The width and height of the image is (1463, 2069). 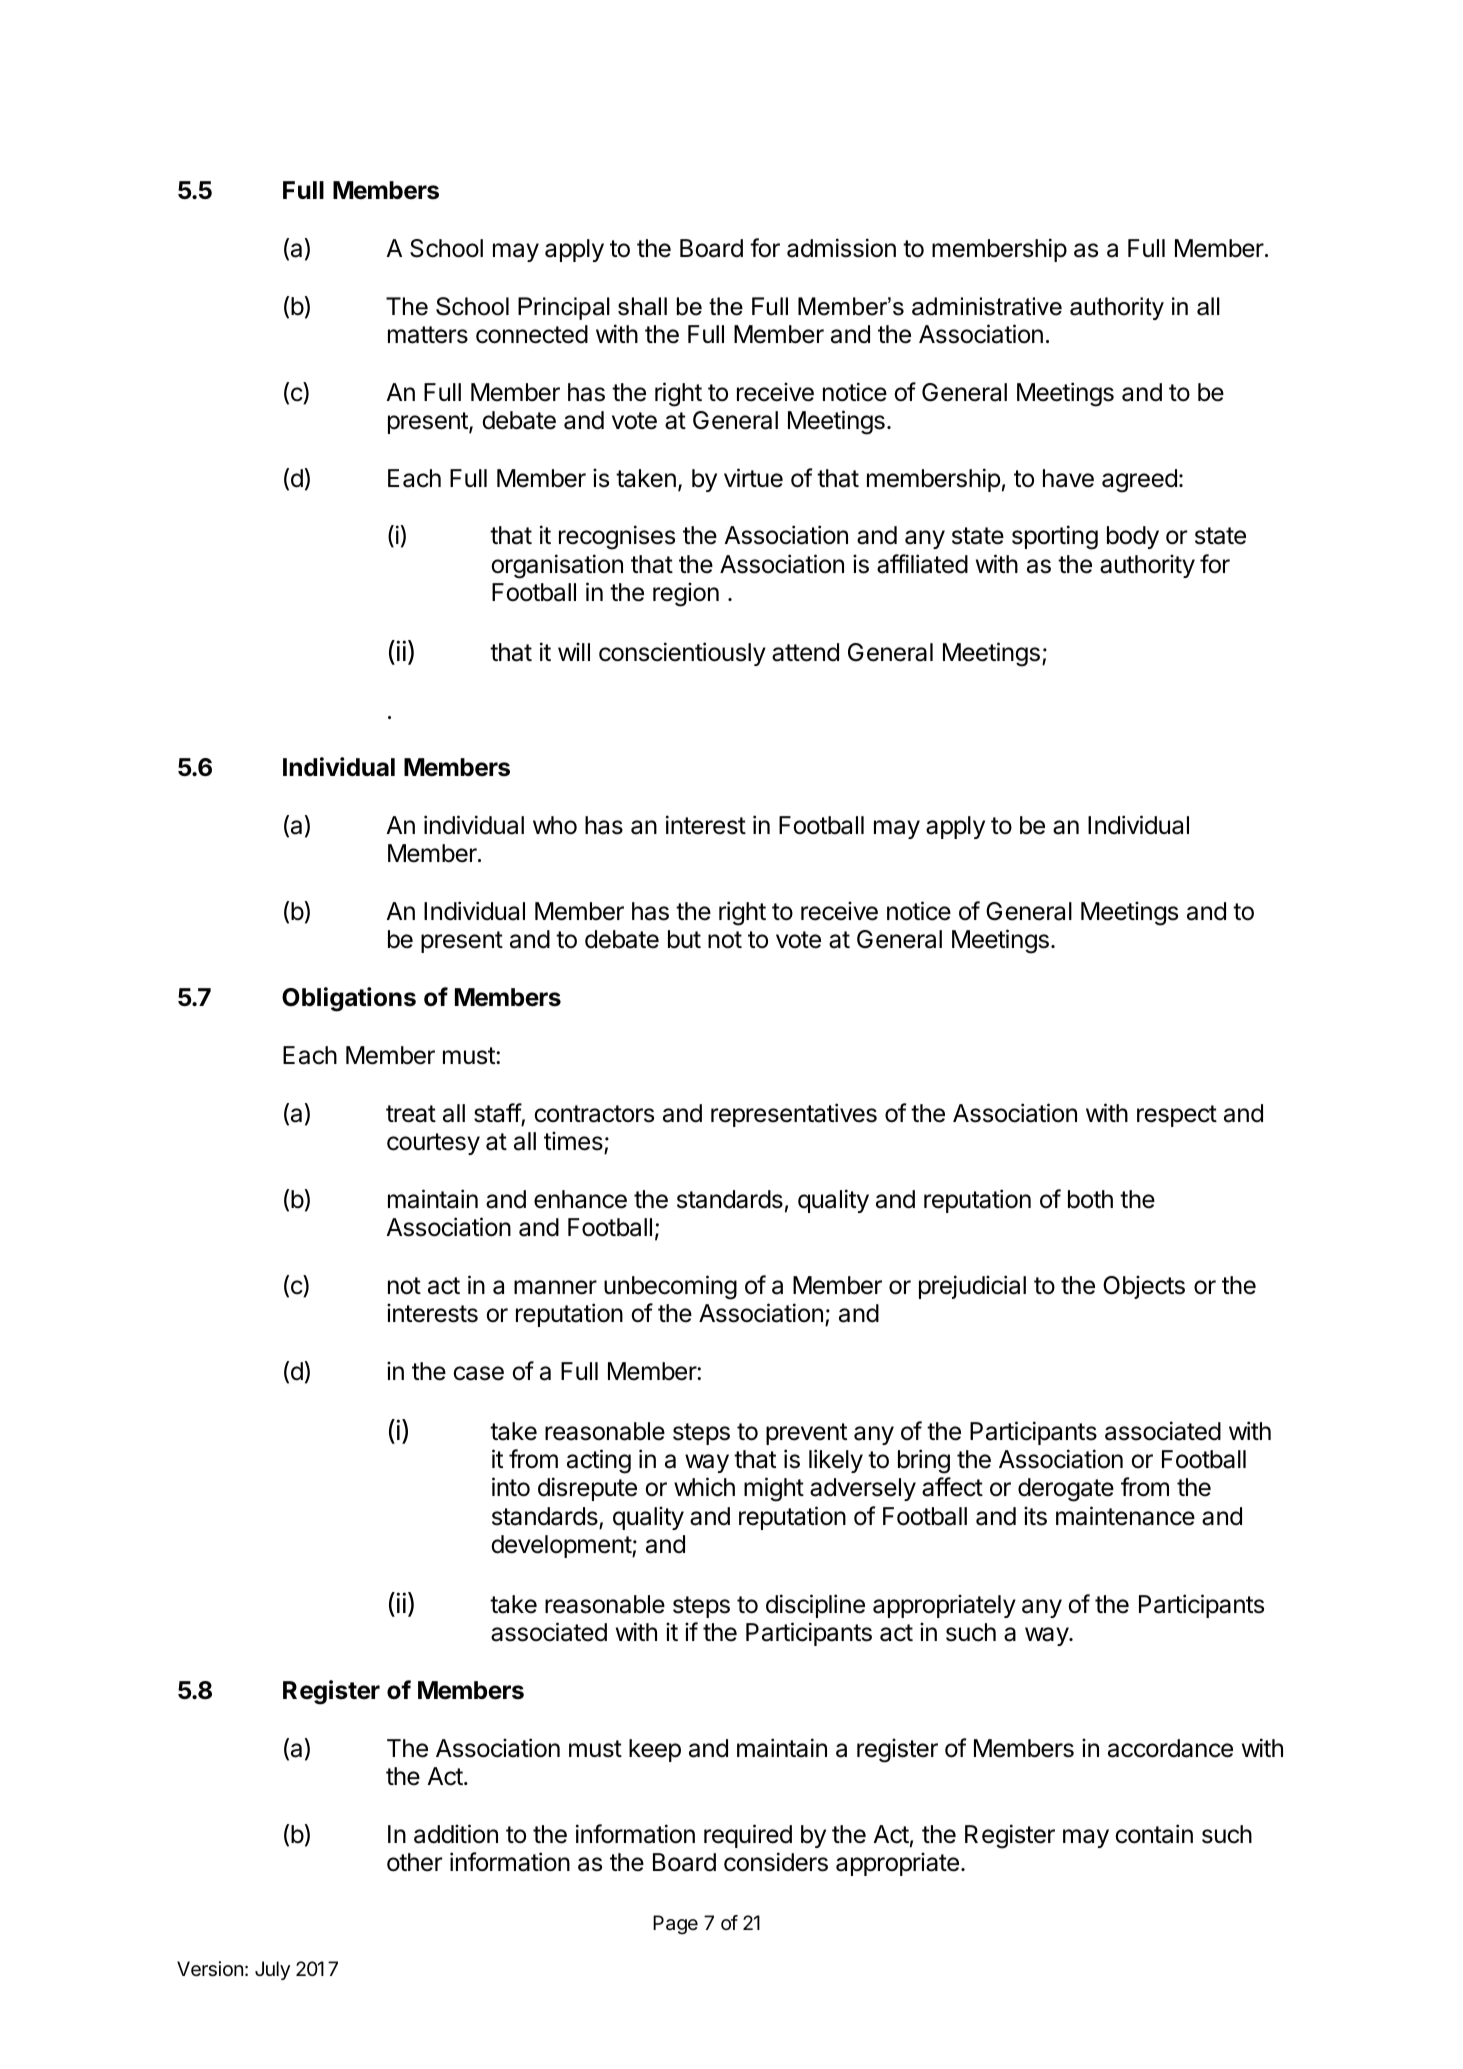 What do you see at coordinates (428, 335) in the image?
I see `matters` at bounding box center [428, 335].
